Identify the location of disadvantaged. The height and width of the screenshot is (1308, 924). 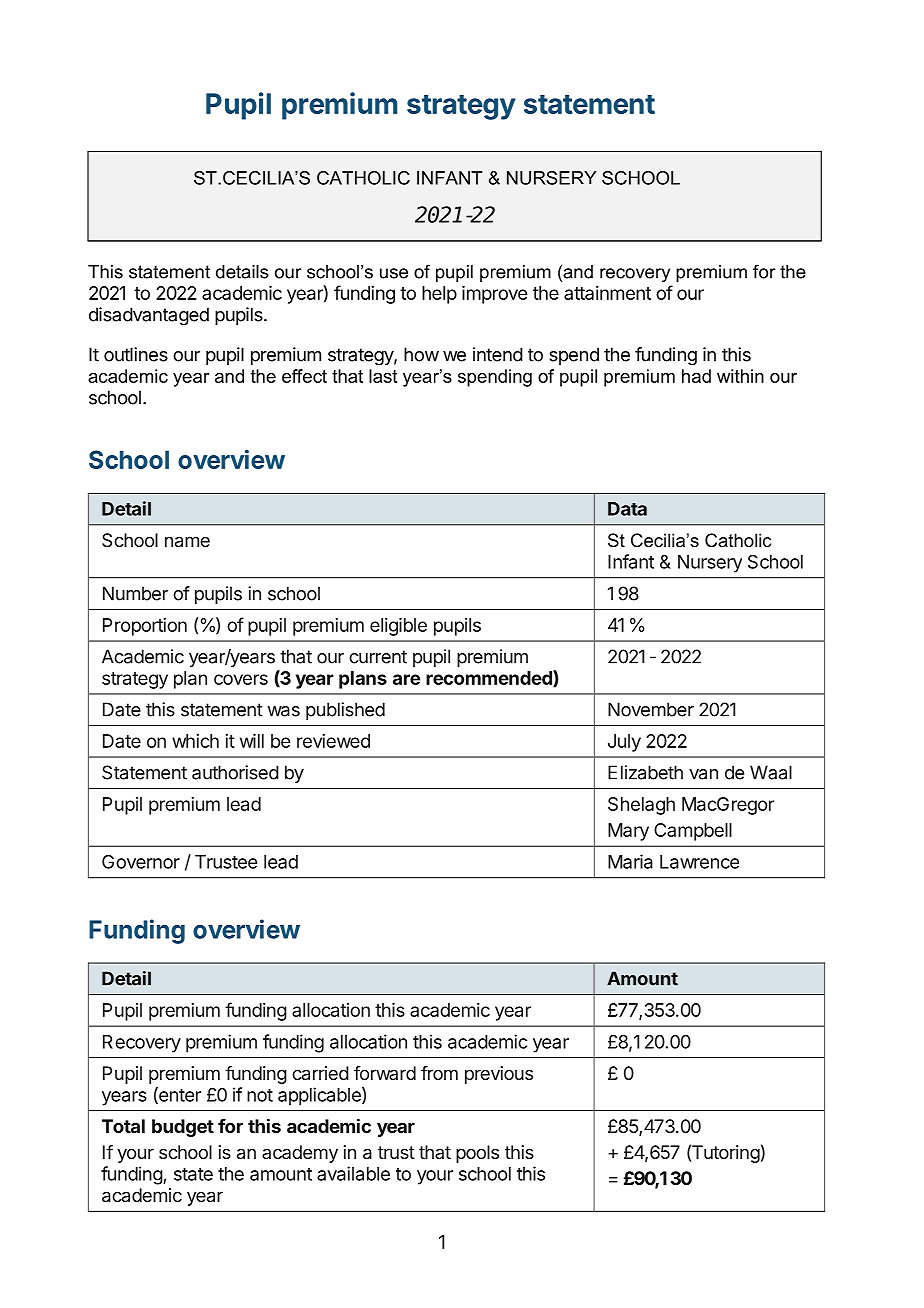
(149, 316).
